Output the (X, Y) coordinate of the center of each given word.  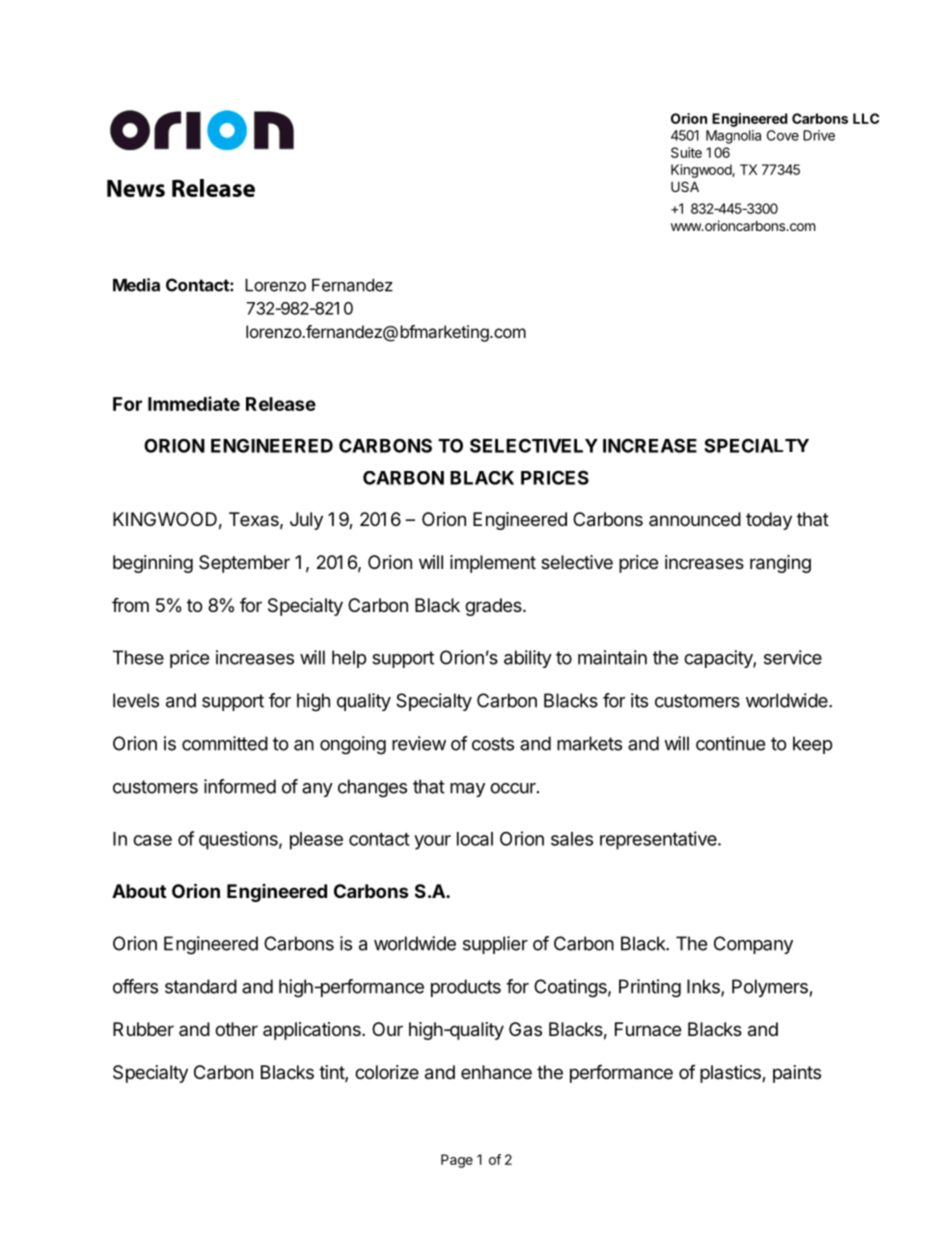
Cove (783, 135)
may (467, 790)
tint (332, 1073)
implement (493, 564)
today (769, 521)
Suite (686, 152)
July (306, 521)
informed (240, 786)
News (136, 188)
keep (812, 745)
